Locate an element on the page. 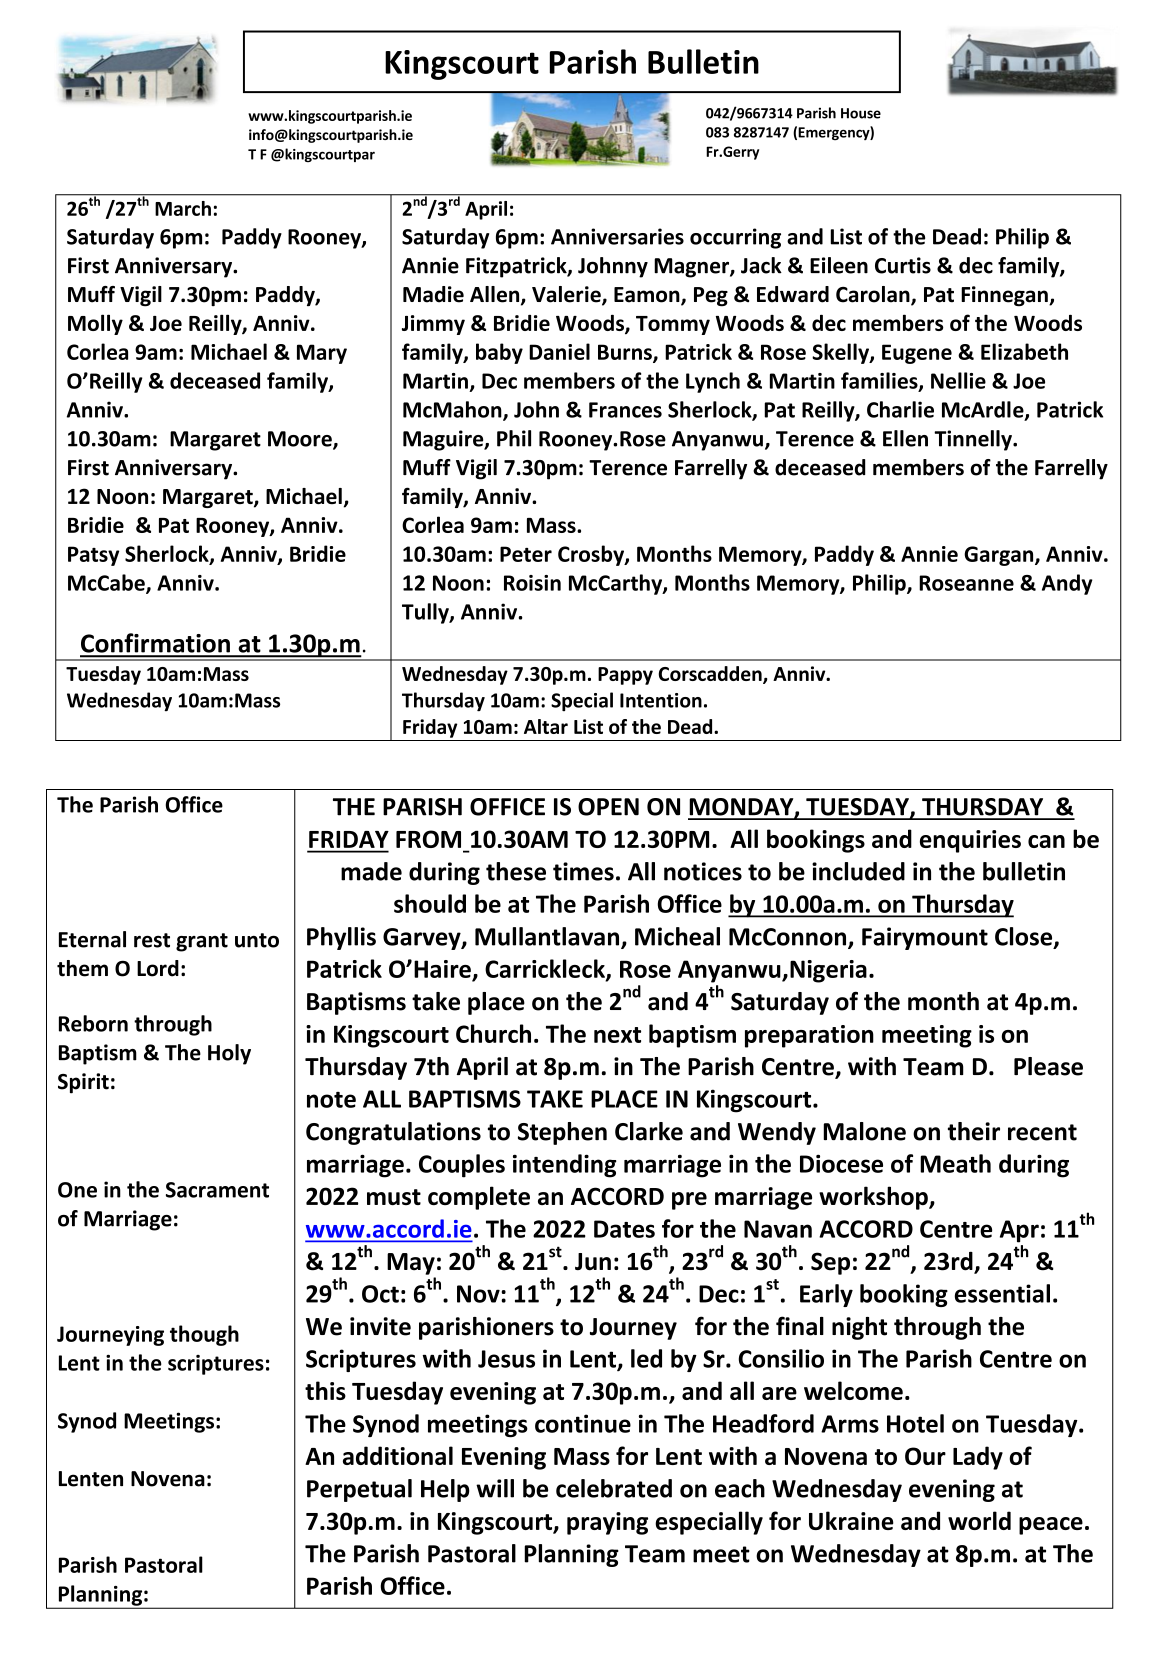 The height and width of the page is (1659, 1173). Moore is located at coordinates (301, 440).
